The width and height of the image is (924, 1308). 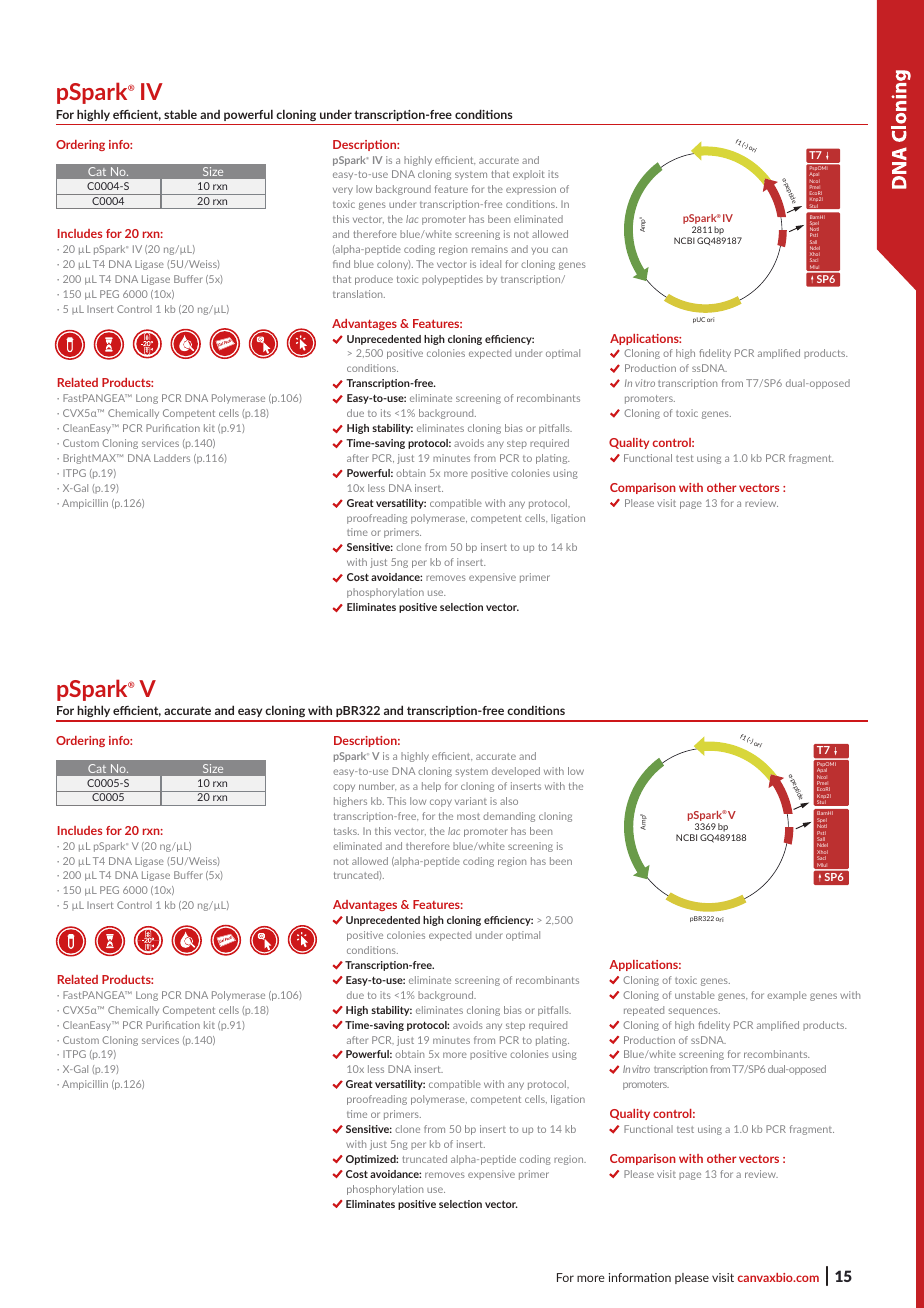 I want to click on also, so click(x=509, y=801).
